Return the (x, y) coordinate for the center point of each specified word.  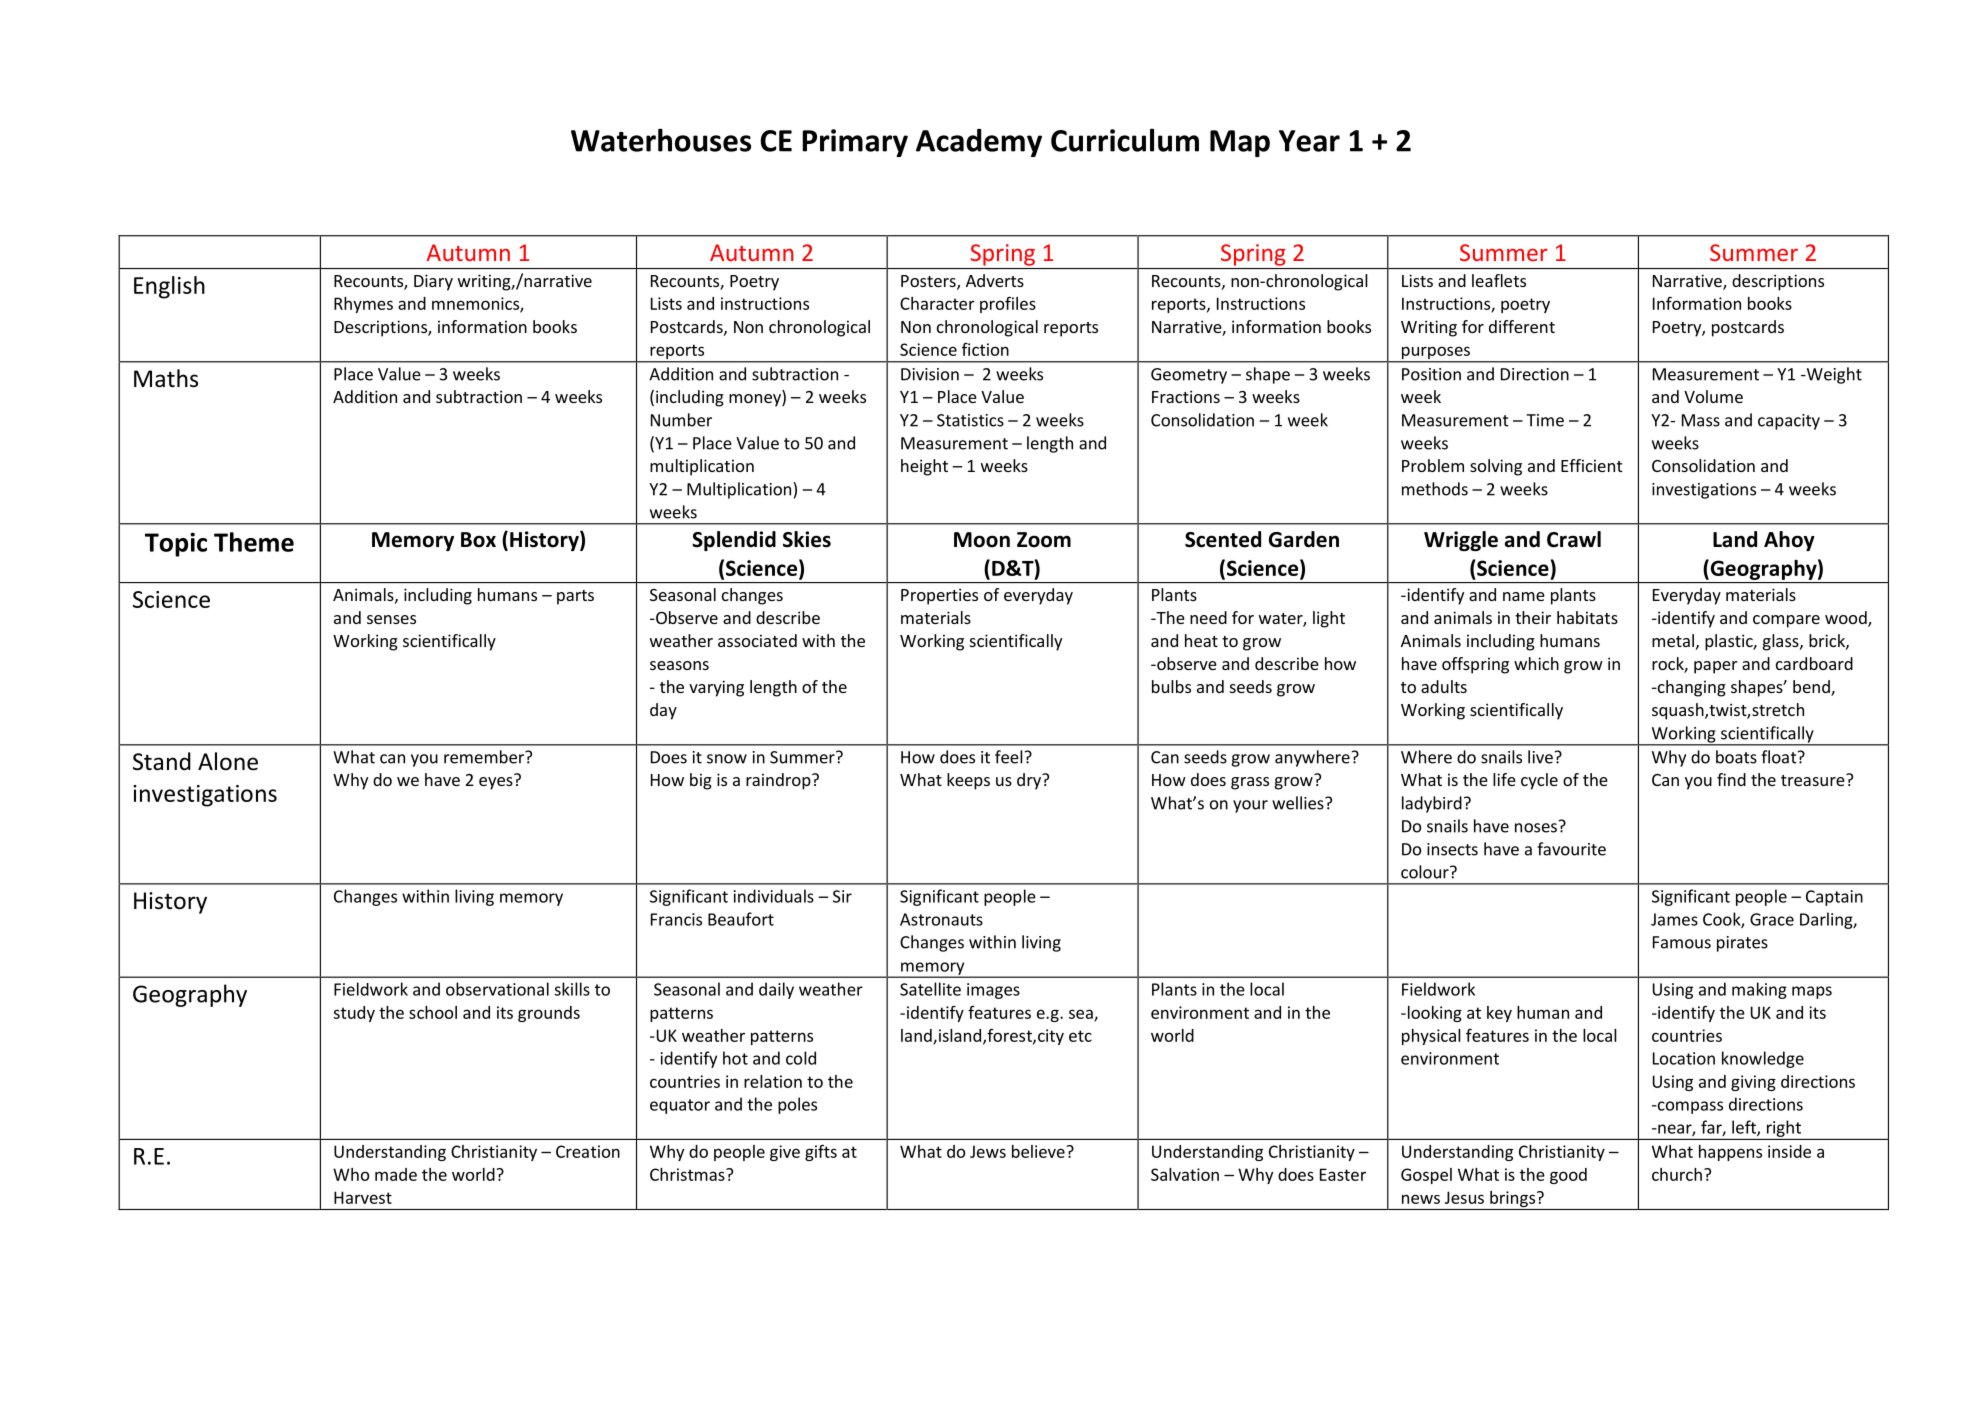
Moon (982, 540)
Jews (988, 1151)
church (1677, 1174)
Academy (979, 143)
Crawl (1574, 539)
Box (478, 540)
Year (1309, 141)
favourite (1571, 849)
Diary (433, 282)
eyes (496, 783)
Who (351, 1174)
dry (1030, 781)
